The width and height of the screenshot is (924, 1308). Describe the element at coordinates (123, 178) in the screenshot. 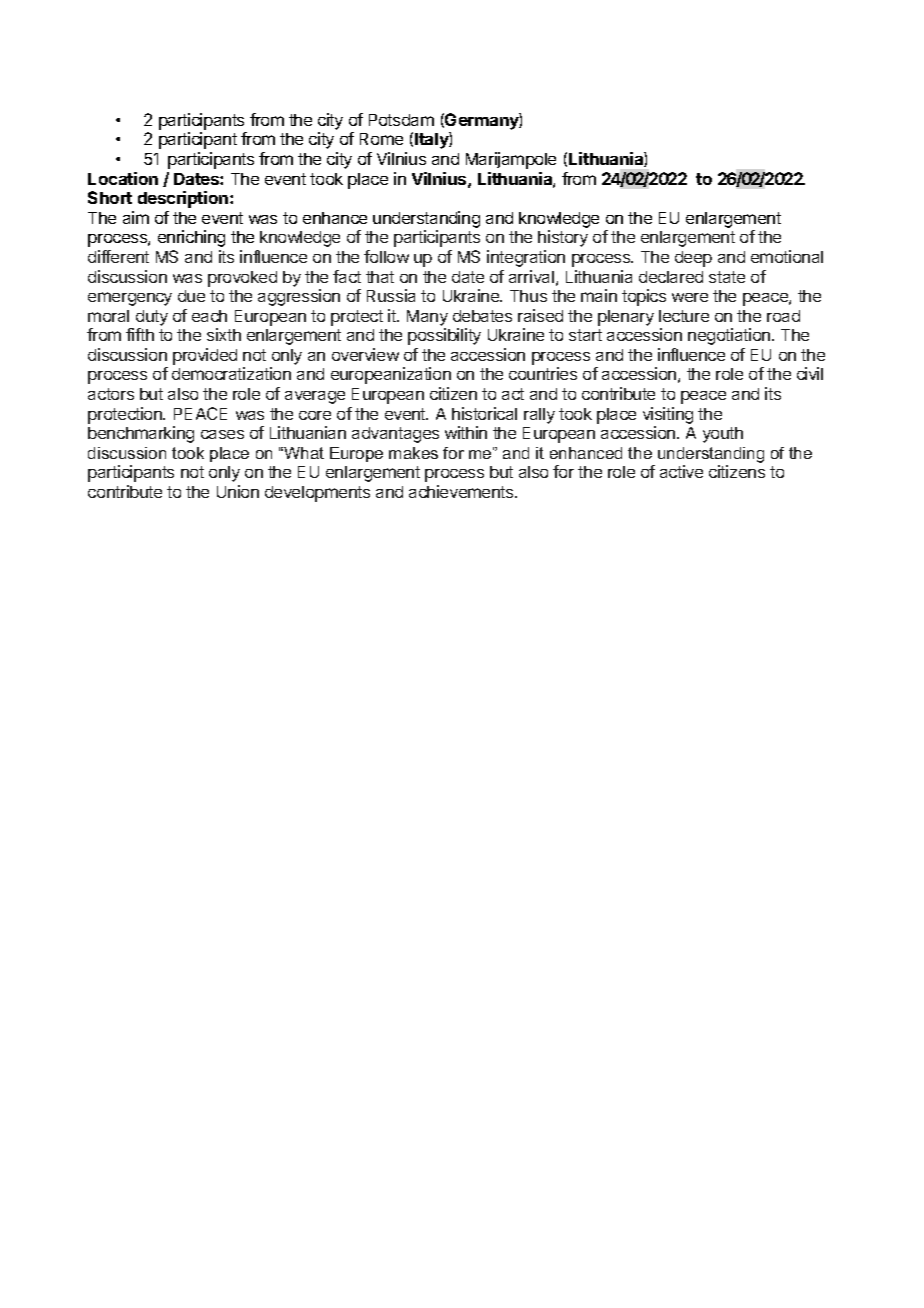

I see `Location` at that location.
